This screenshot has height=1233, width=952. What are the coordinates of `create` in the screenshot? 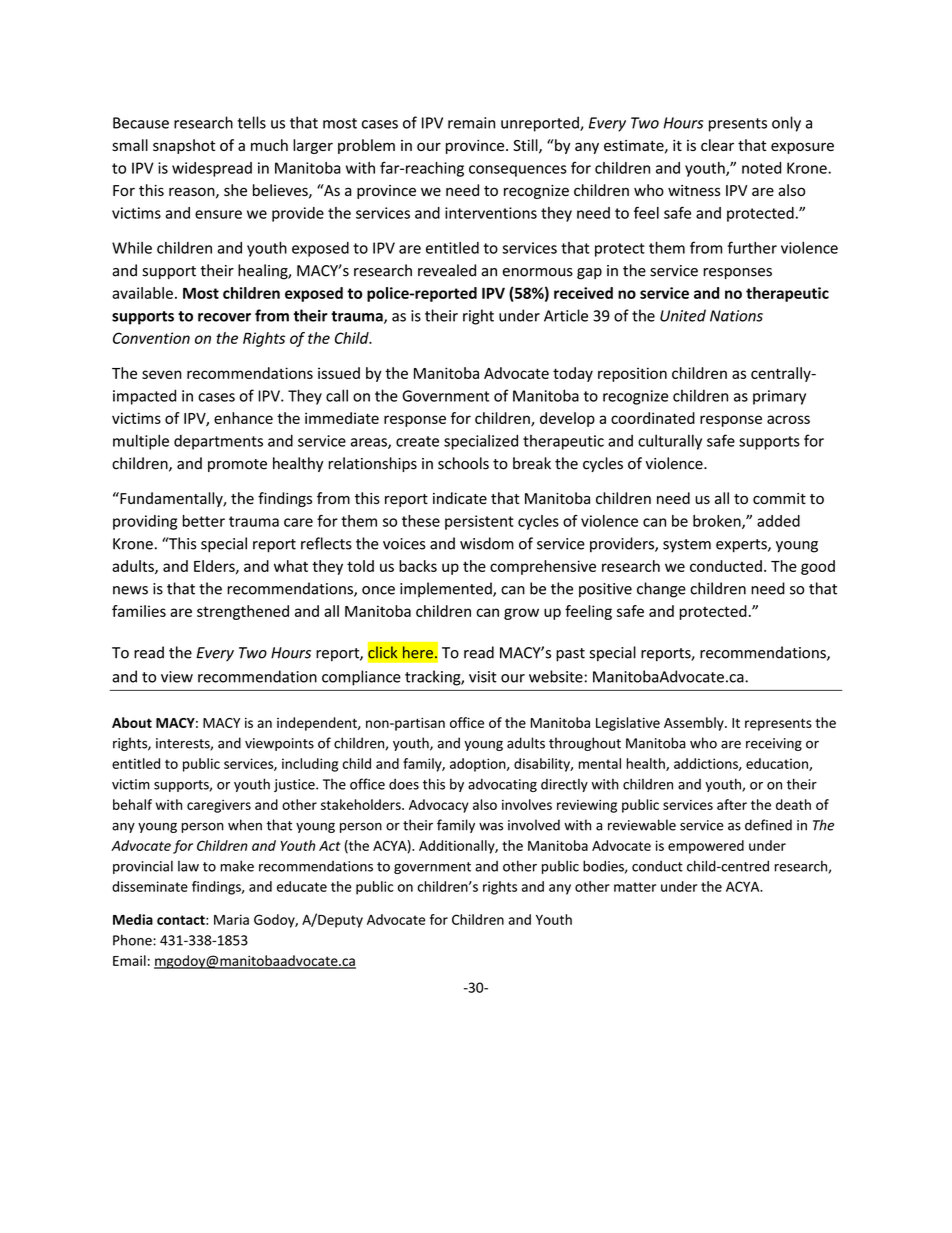 It's located at (417, 441).
